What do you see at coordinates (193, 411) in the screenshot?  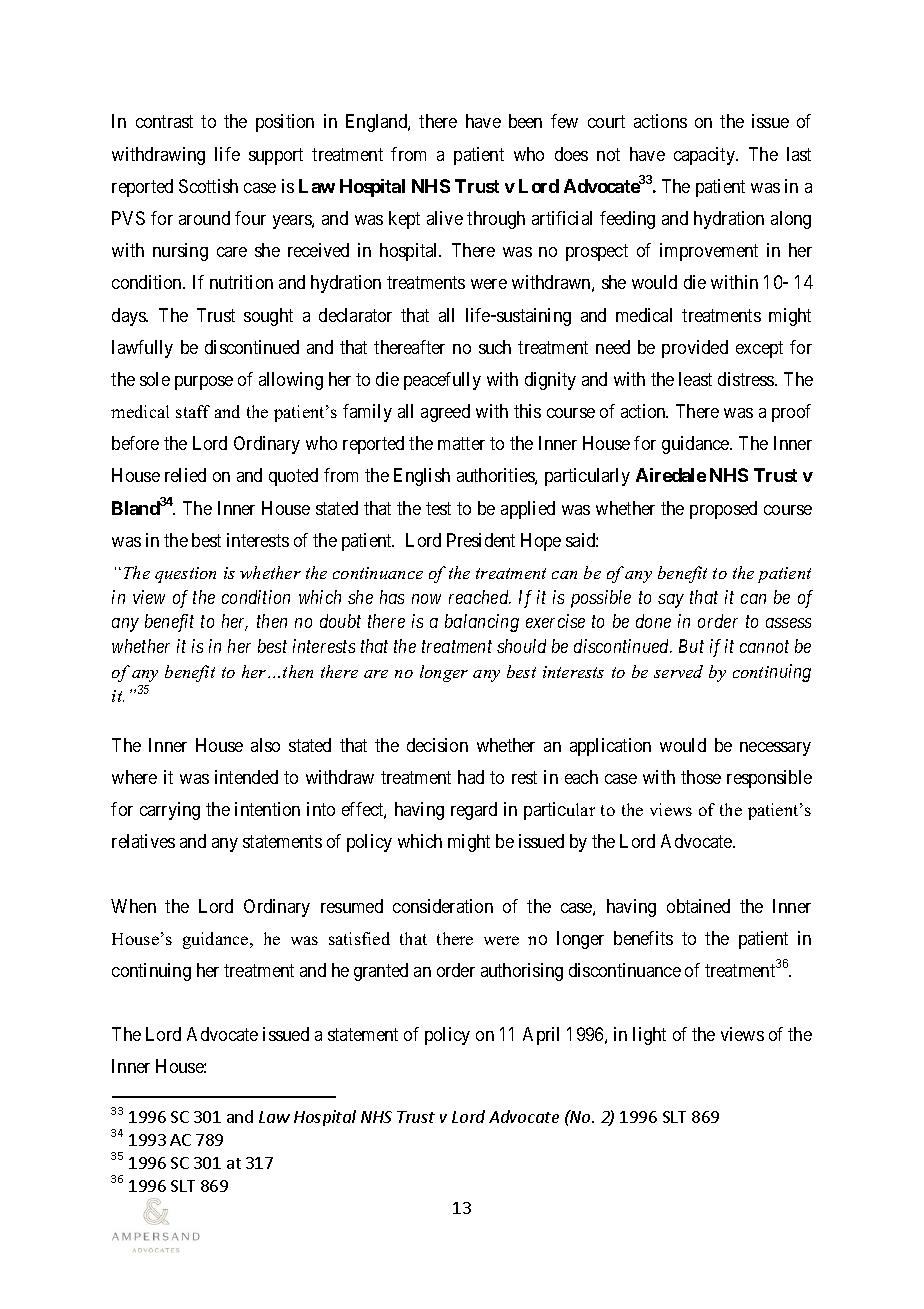 I see `staff` at bounding box center [193, 411].
